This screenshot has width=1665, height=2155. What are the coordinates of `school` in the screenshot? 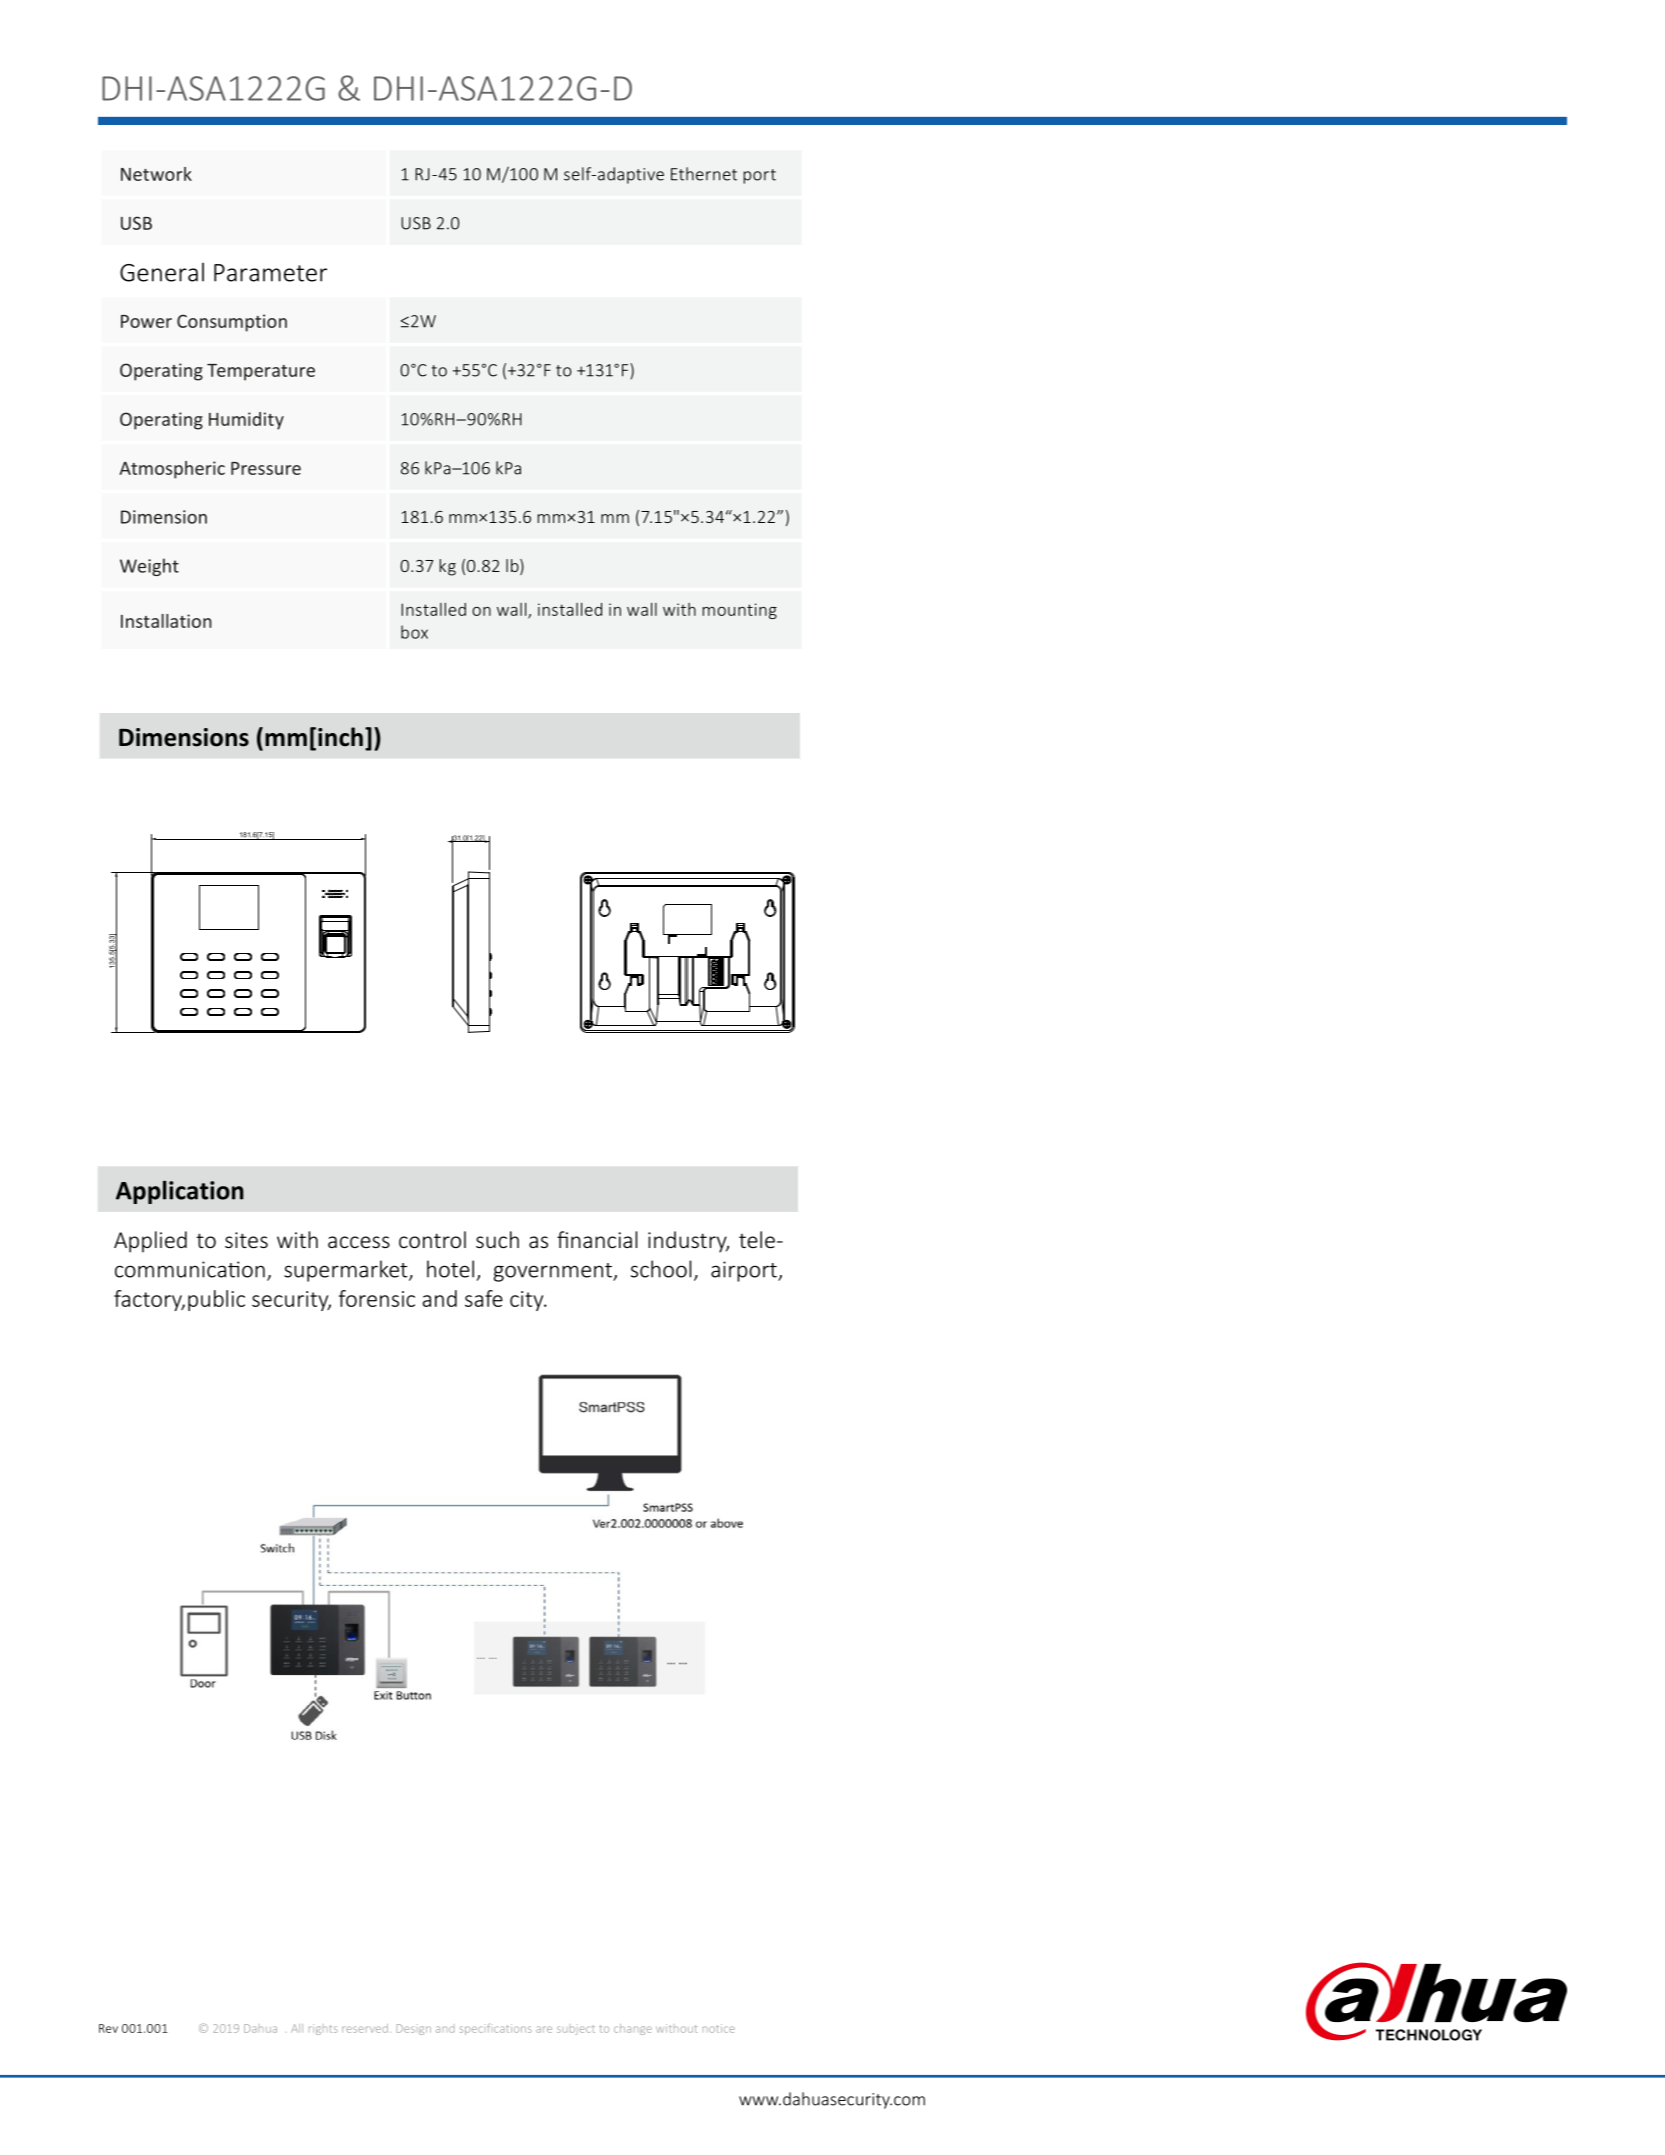 It's located at (661, 1269).
